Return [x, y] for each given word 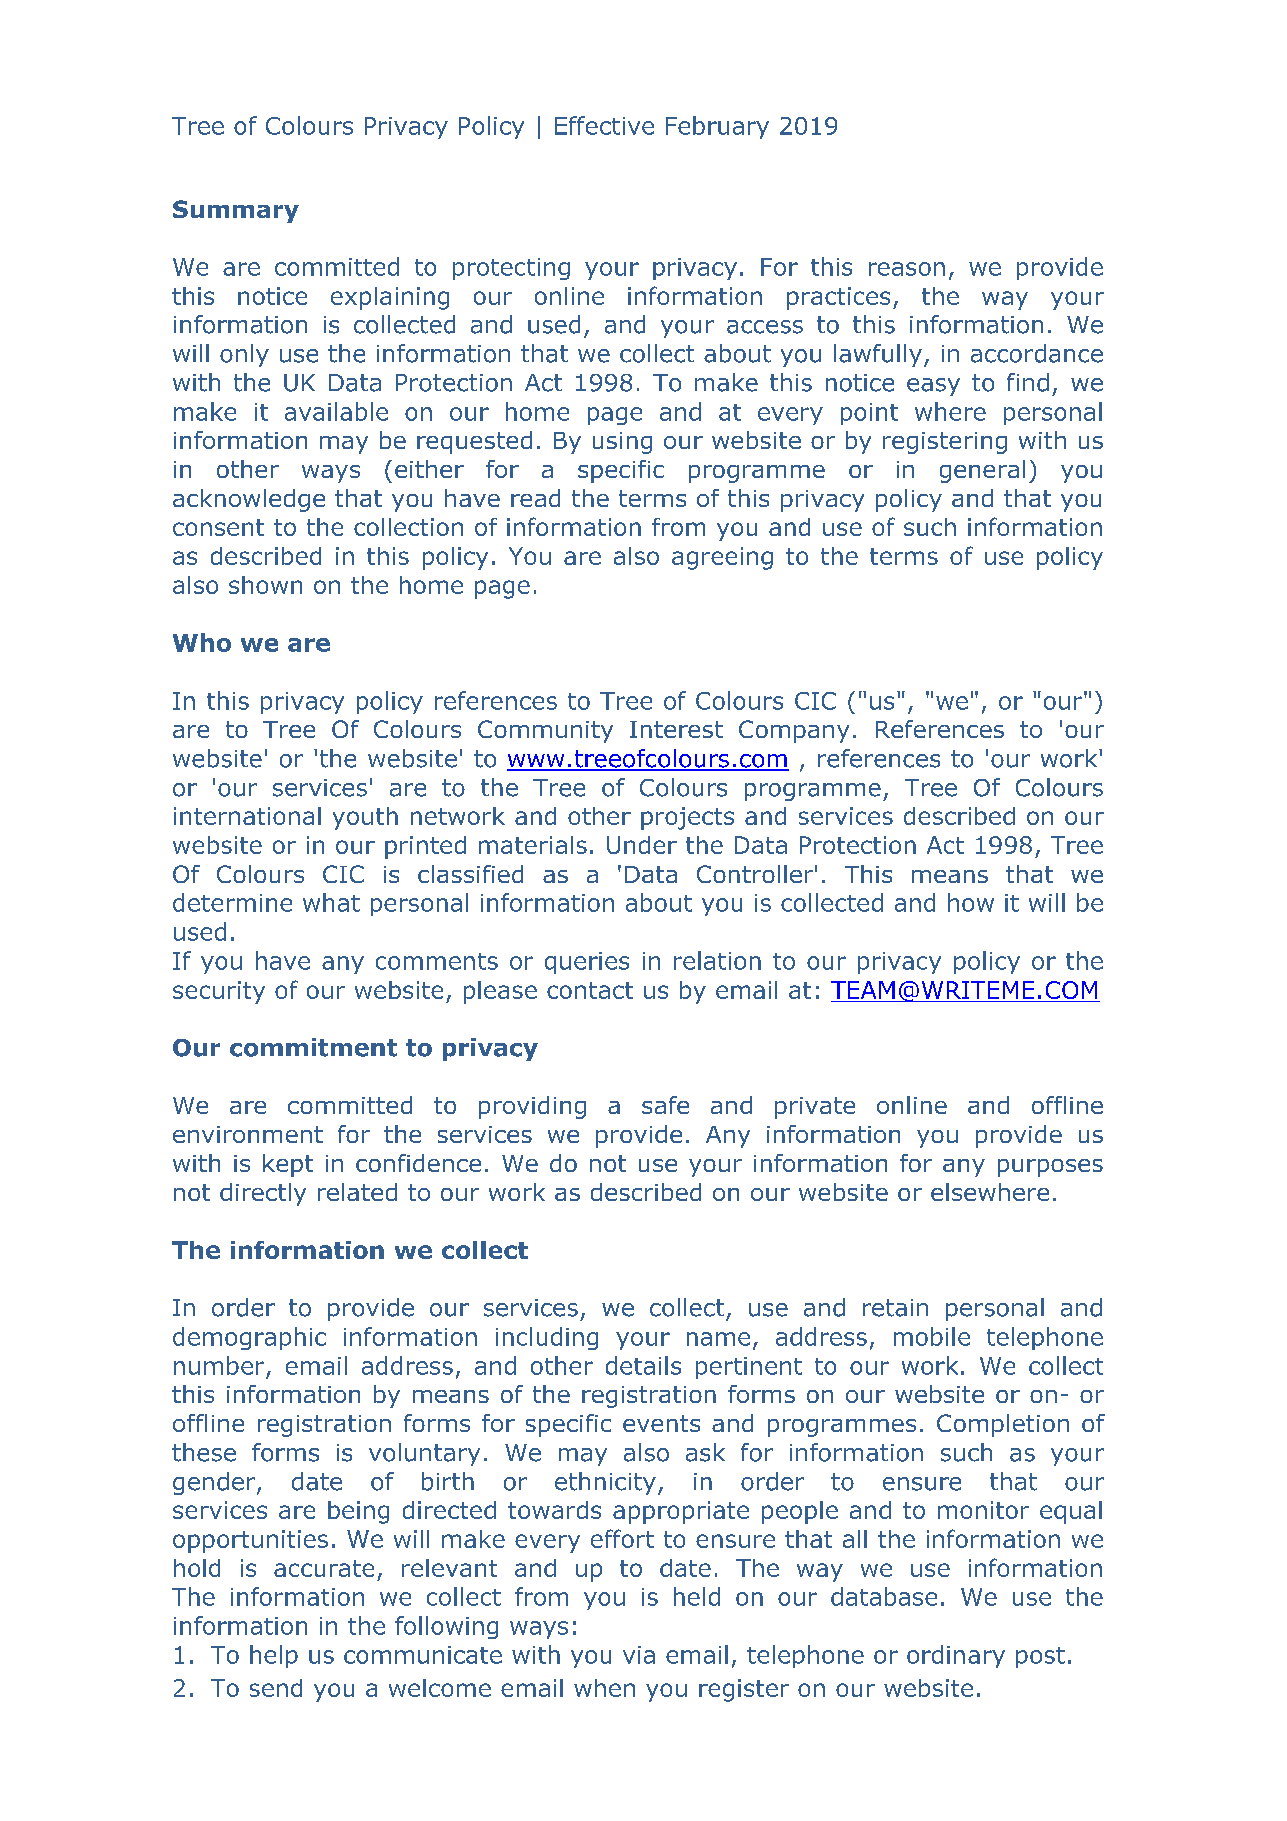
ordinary [956, 1656]
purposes [1050, 1168]
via [639, 1655]
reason [907, 269]
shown [265, 585]
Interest [676, 729]
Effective [604, 125]
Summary [236, 211]
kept [288, 1165]
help [274, 1656]
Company [794, 731]
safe [665, 1105]
